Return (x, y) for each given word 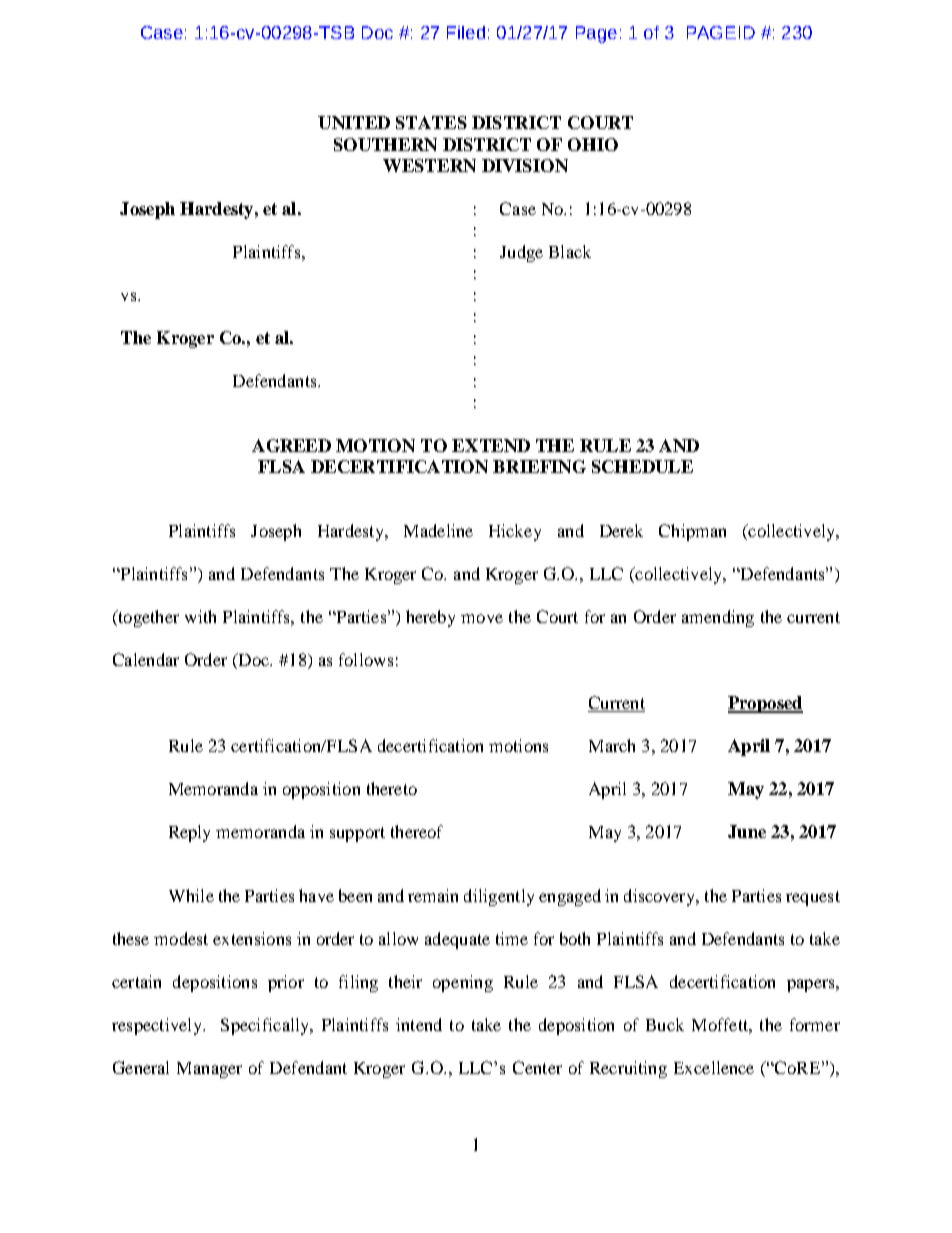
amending (718, 618)
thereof (417, 831)
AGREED (291, 445)
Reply (189, 833)
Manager (209, 1070)
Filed (466, 32)
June (747, 831)
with (200, 616)
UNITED (354, 122)
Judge (521, 253)
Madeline (438, 530)
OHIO (593, 144)
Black (570, 251)
